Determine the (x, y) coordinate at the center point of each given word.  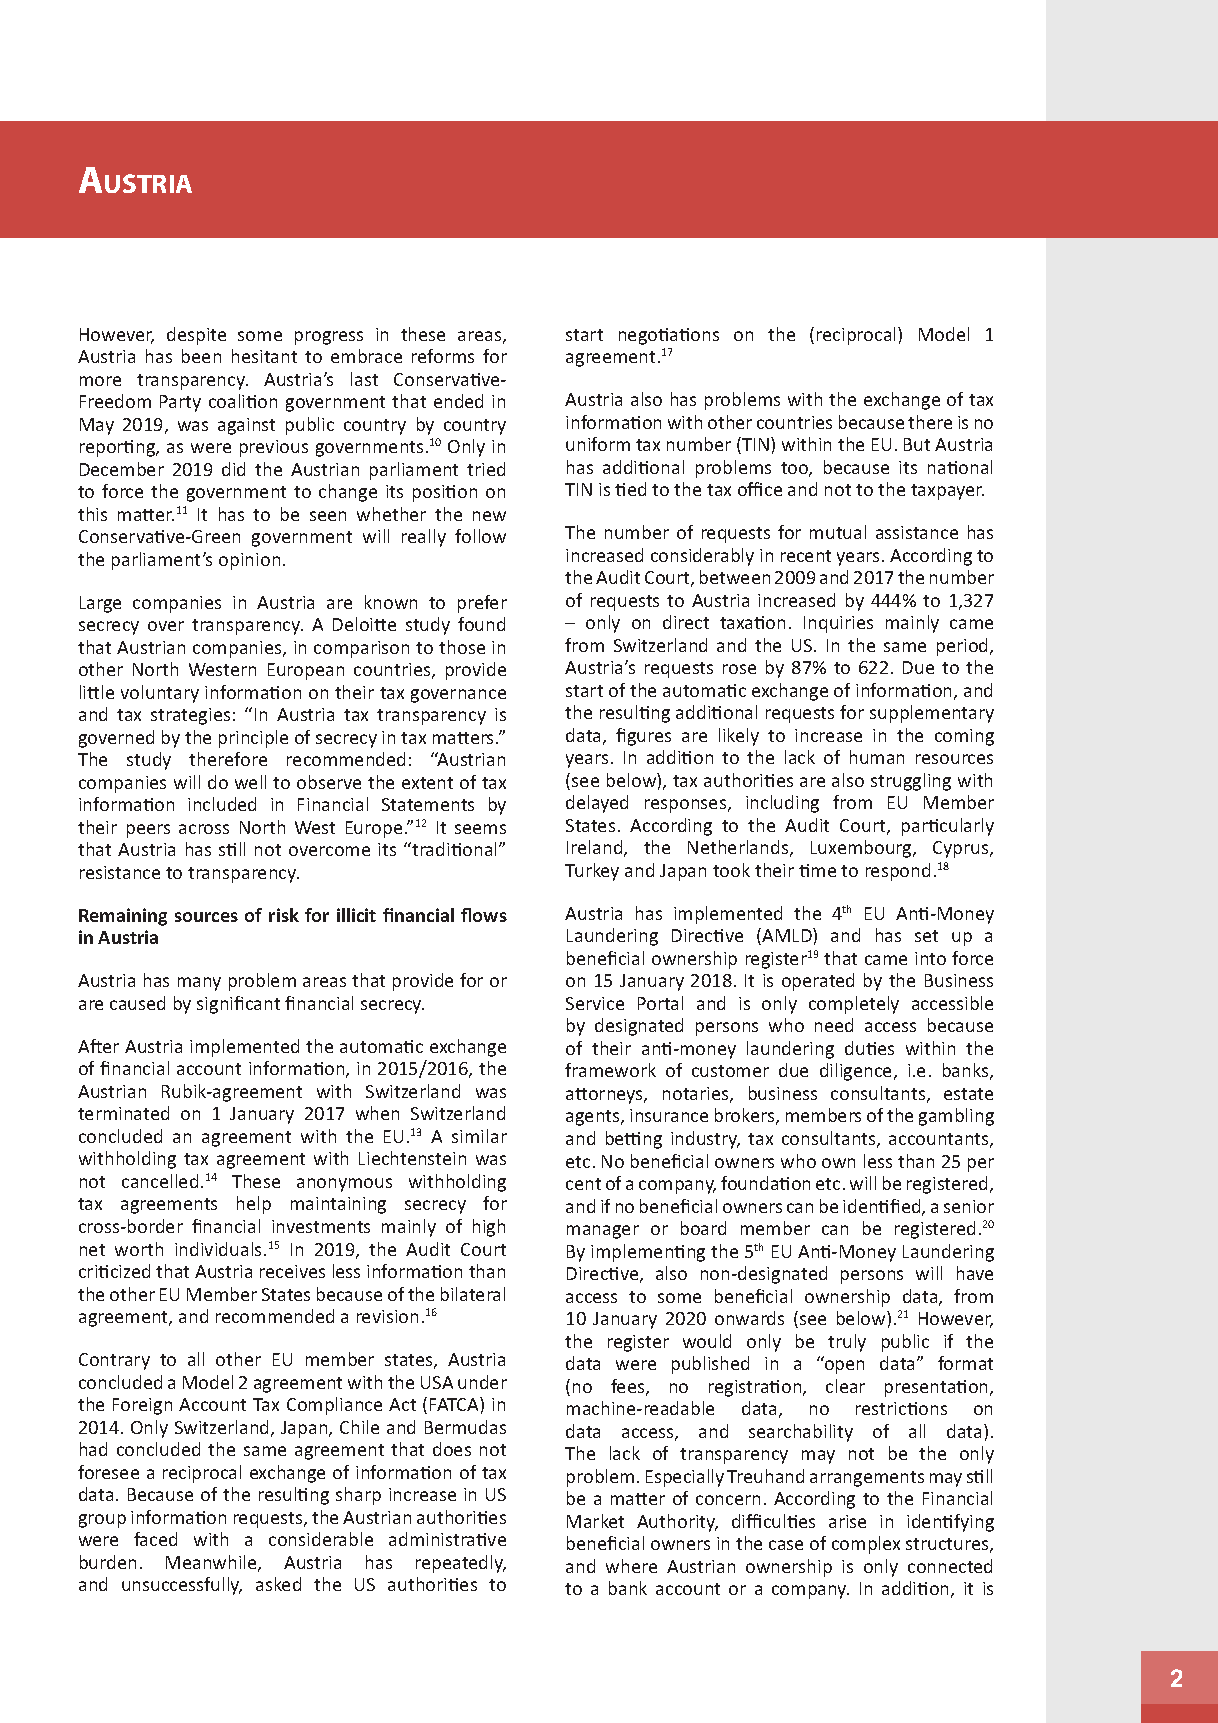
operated (818, 982)
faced (155, 1539)
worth (139, 1249)
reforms (443, 356)
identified (883, 1207)
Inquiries (838, 624)
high (489, 1228)
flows (484, 915)
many (199, 984)
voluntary (160, 694)
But (917, 444)
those (462, 647)
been (201, 356)
